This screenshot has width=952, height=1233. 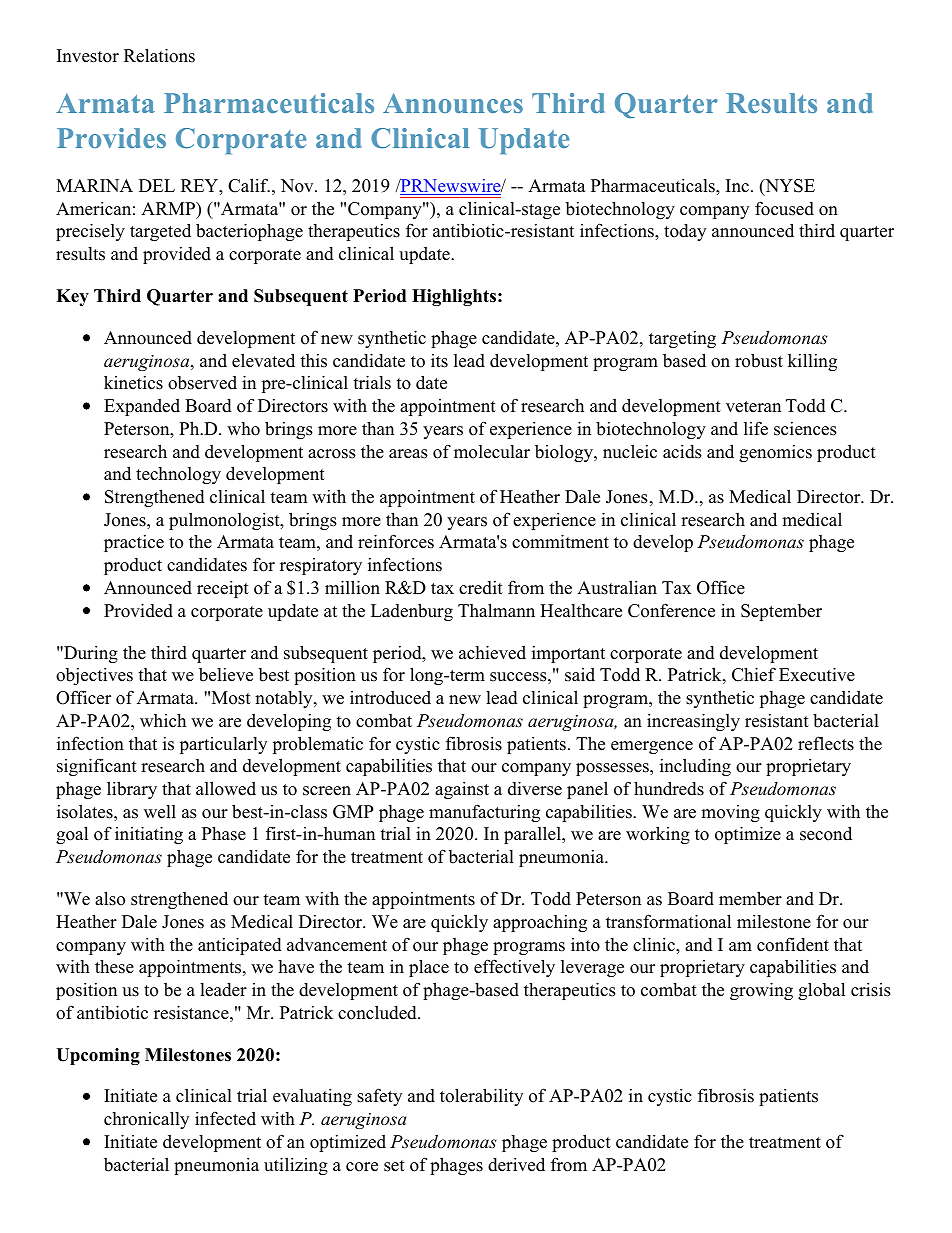 I want to click on Relations, so click(x=159, y=55).
